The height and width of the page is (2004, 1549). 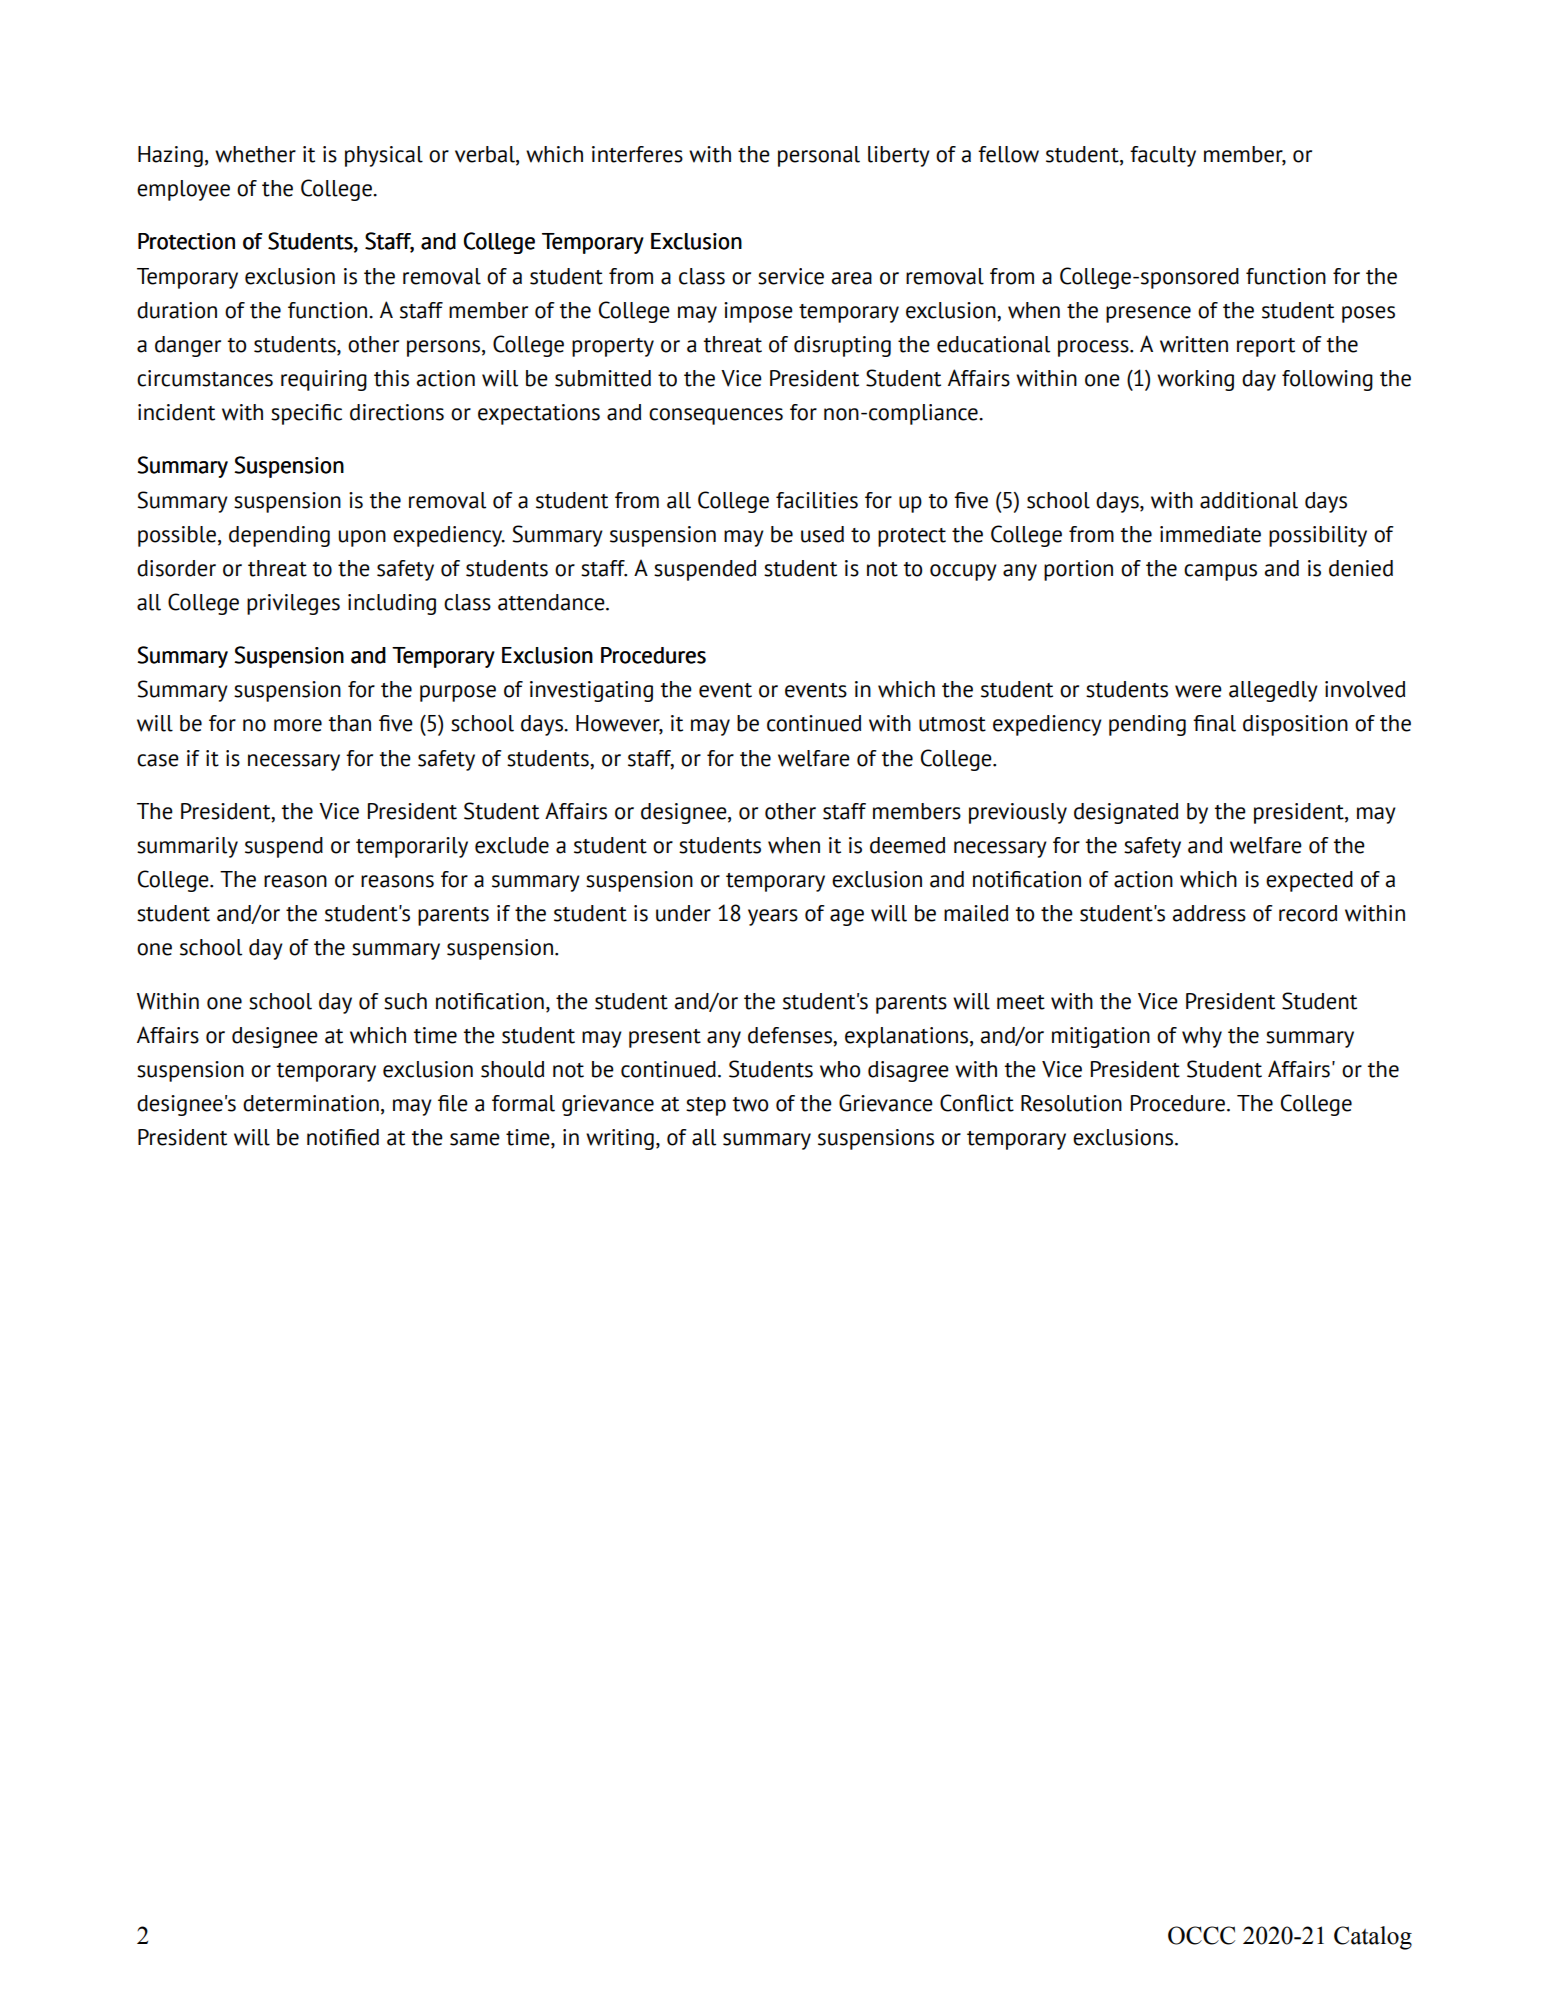 I want to click on defenses, so click(x=791, y=1035).
